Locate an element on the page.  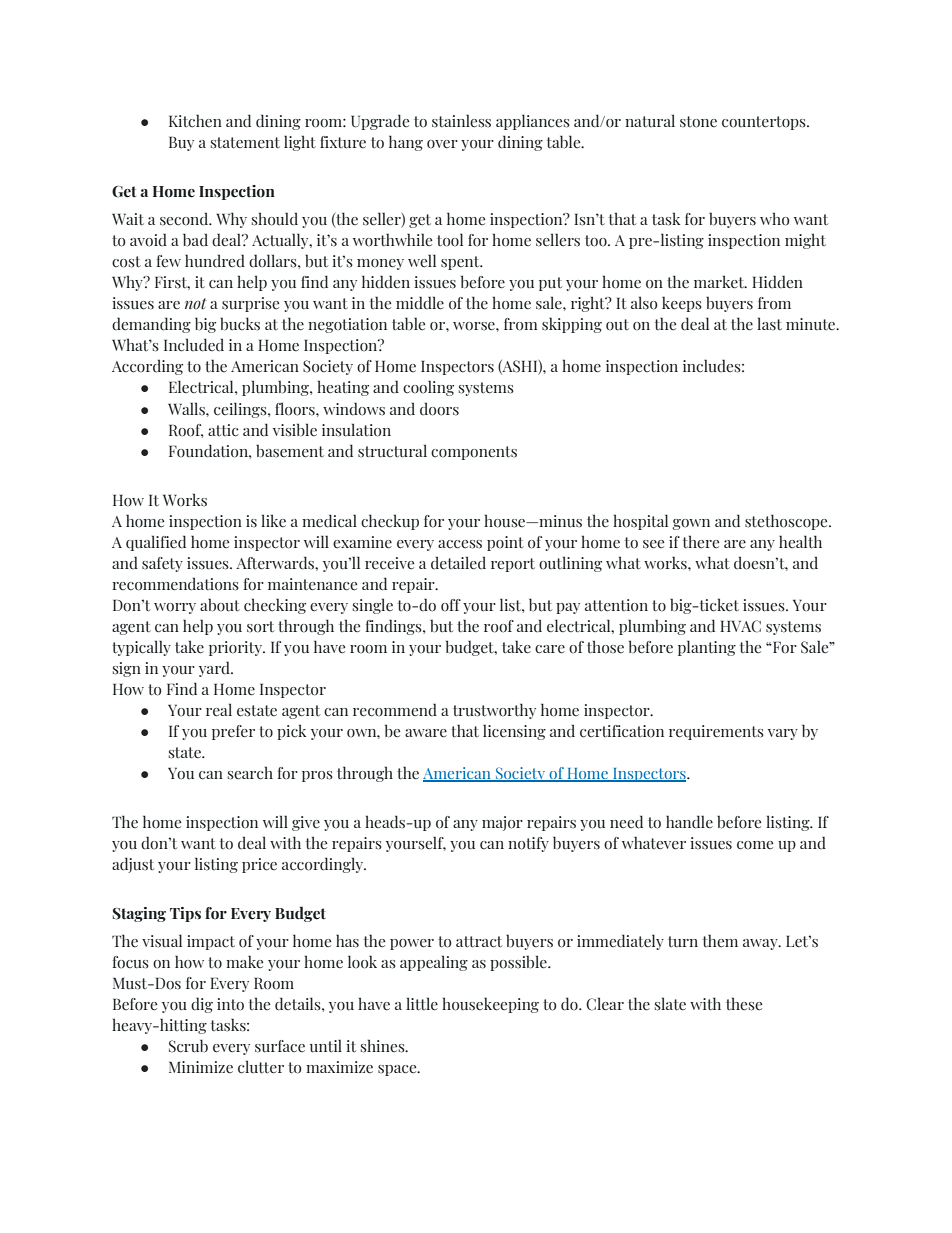
prefer is located at coordinates (233, 732).
